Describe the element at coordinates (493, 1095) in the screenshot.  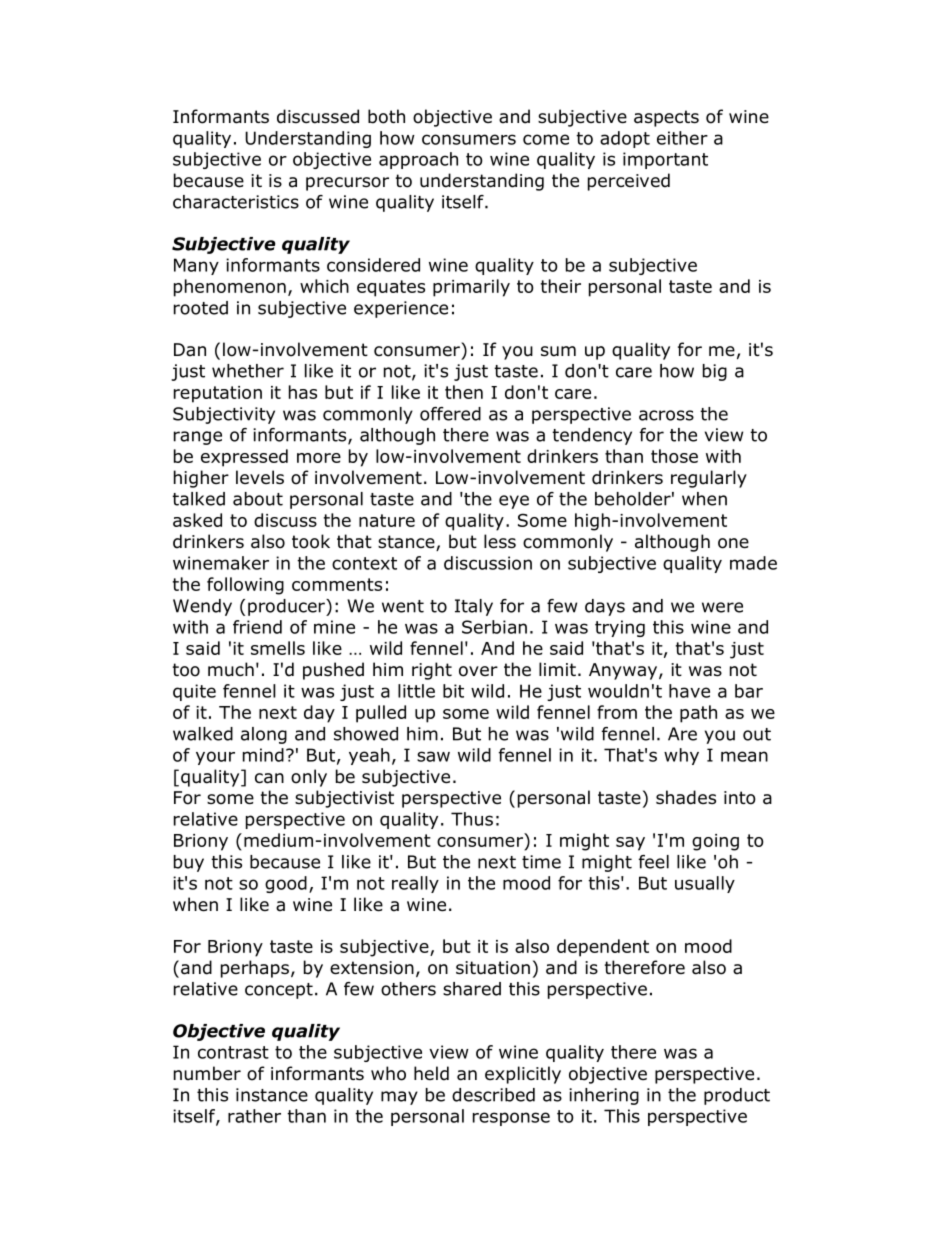
I see `described` at that location.
